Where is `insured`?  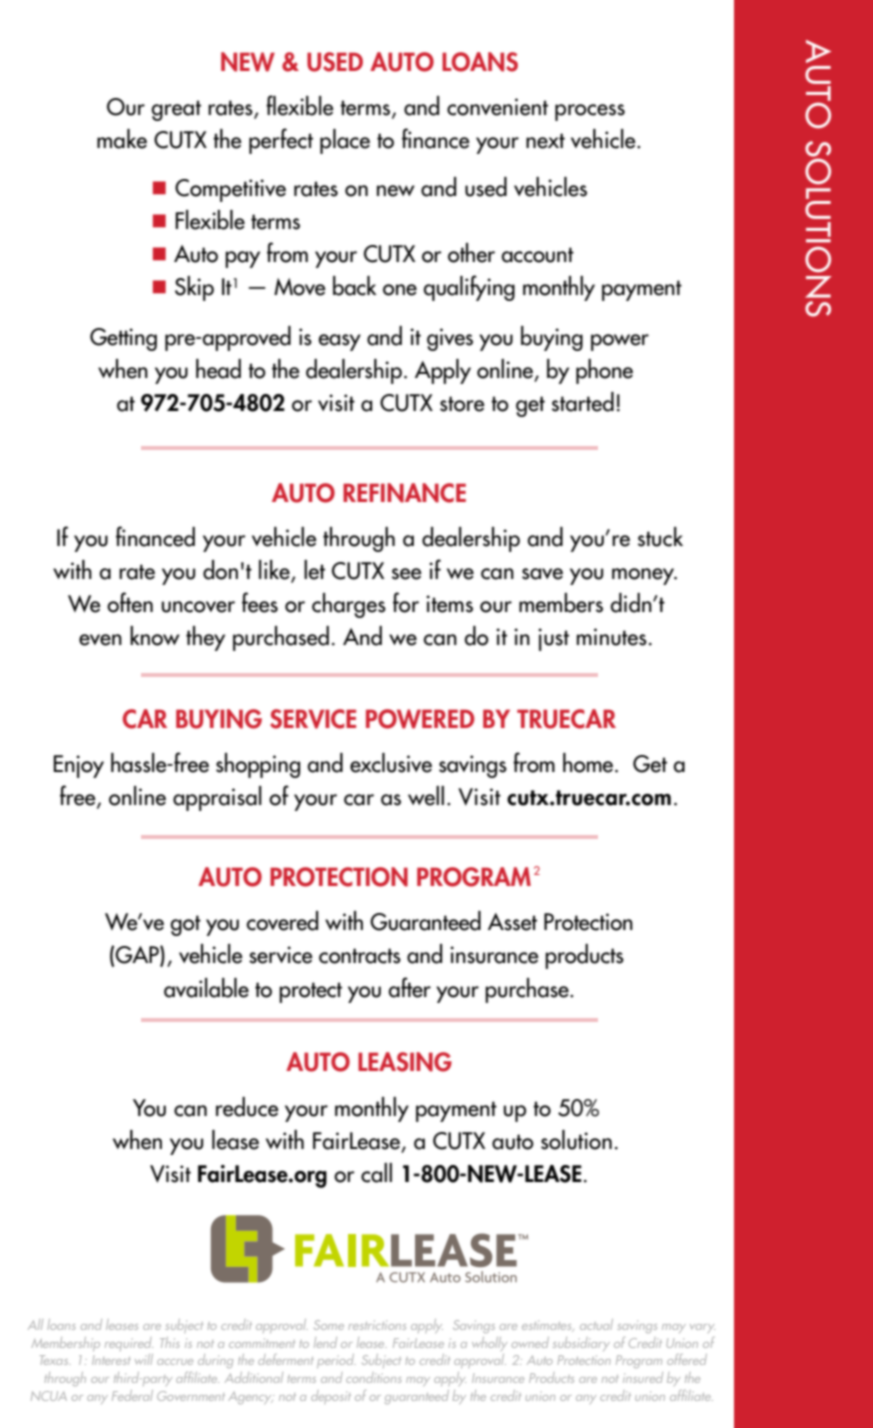 insured is located at coordinates (643, 1377).
